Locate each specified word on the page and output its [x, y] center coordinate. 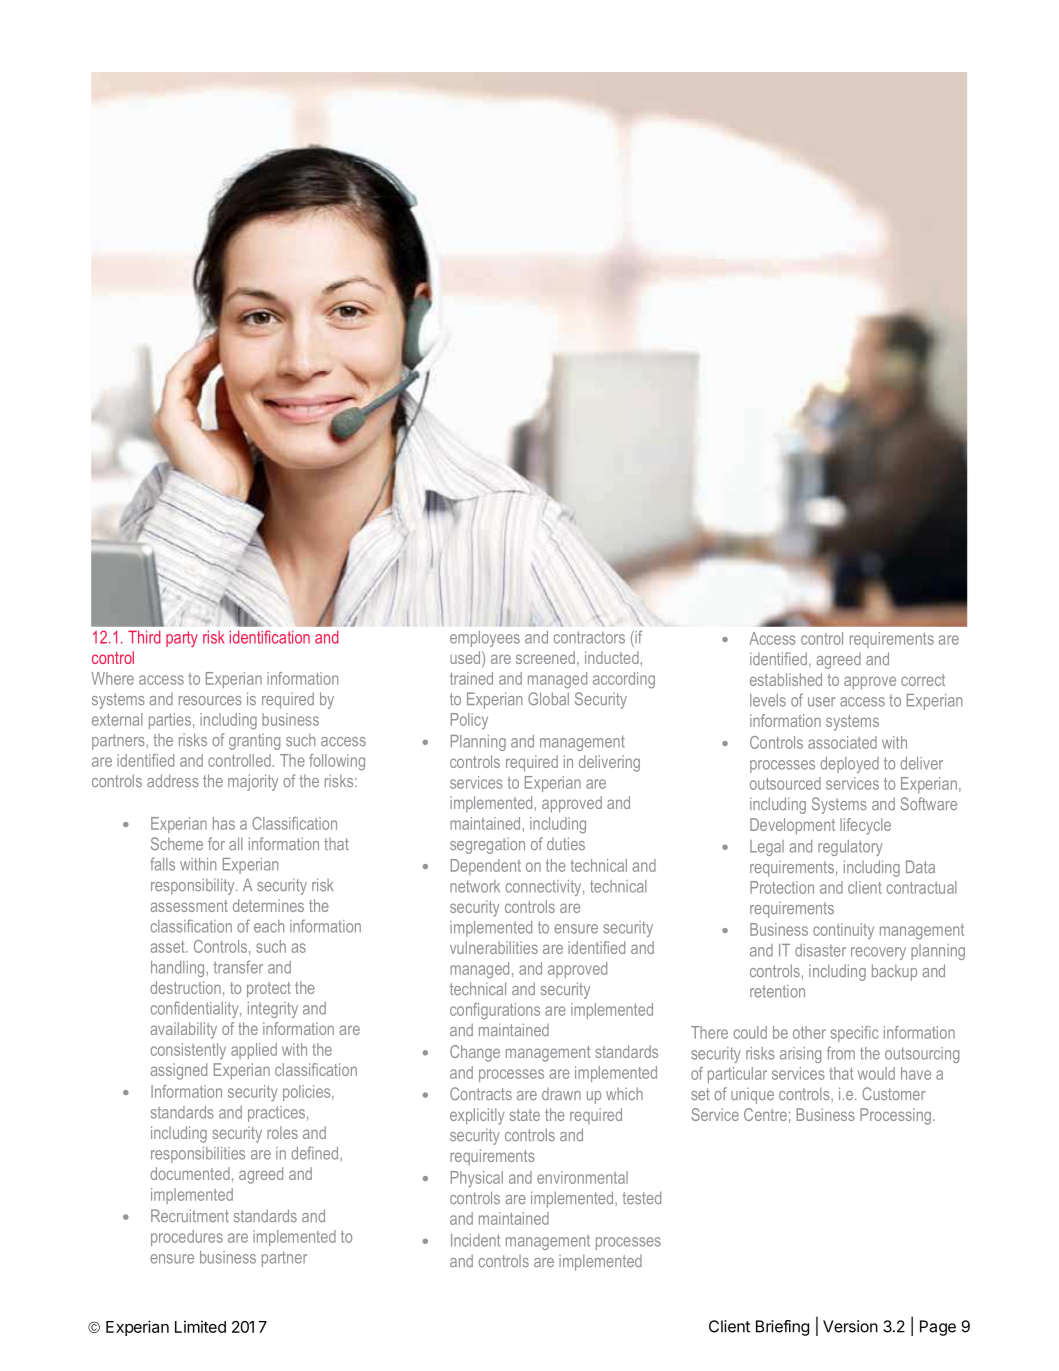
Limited [200, 1326]
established [786, 679]
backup [894, 972]
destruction [185, 987]
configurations [495, 1011]
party [182, 639]
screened [545, 657]
